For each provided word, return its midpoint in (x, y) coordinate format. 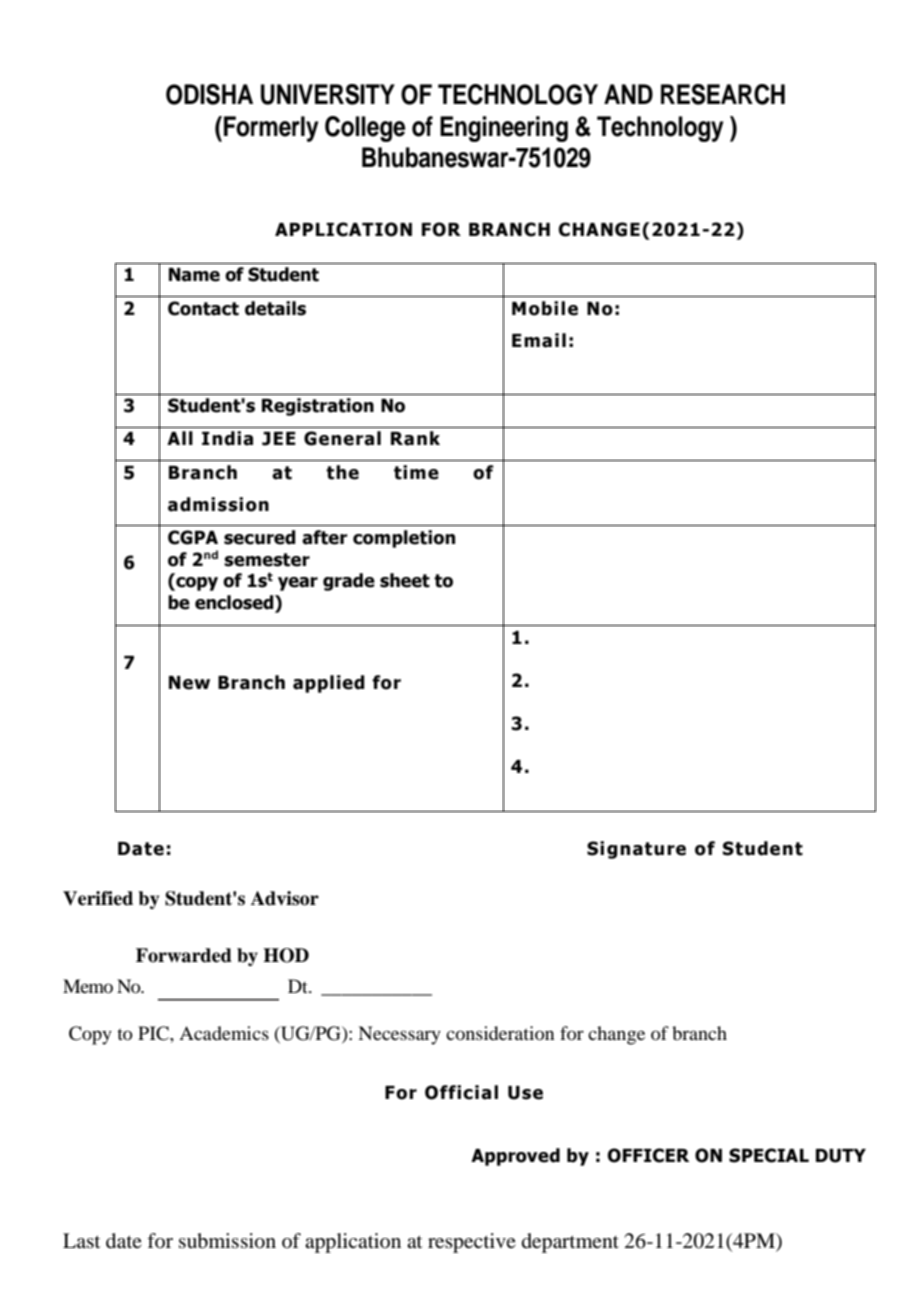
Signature (636, 850)
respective (472, 1243)
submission (227, 1241)
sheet (405, 580)
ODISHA (209, 94)
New (189, 683)
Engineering (504, 129)
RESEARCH (723, 94)
